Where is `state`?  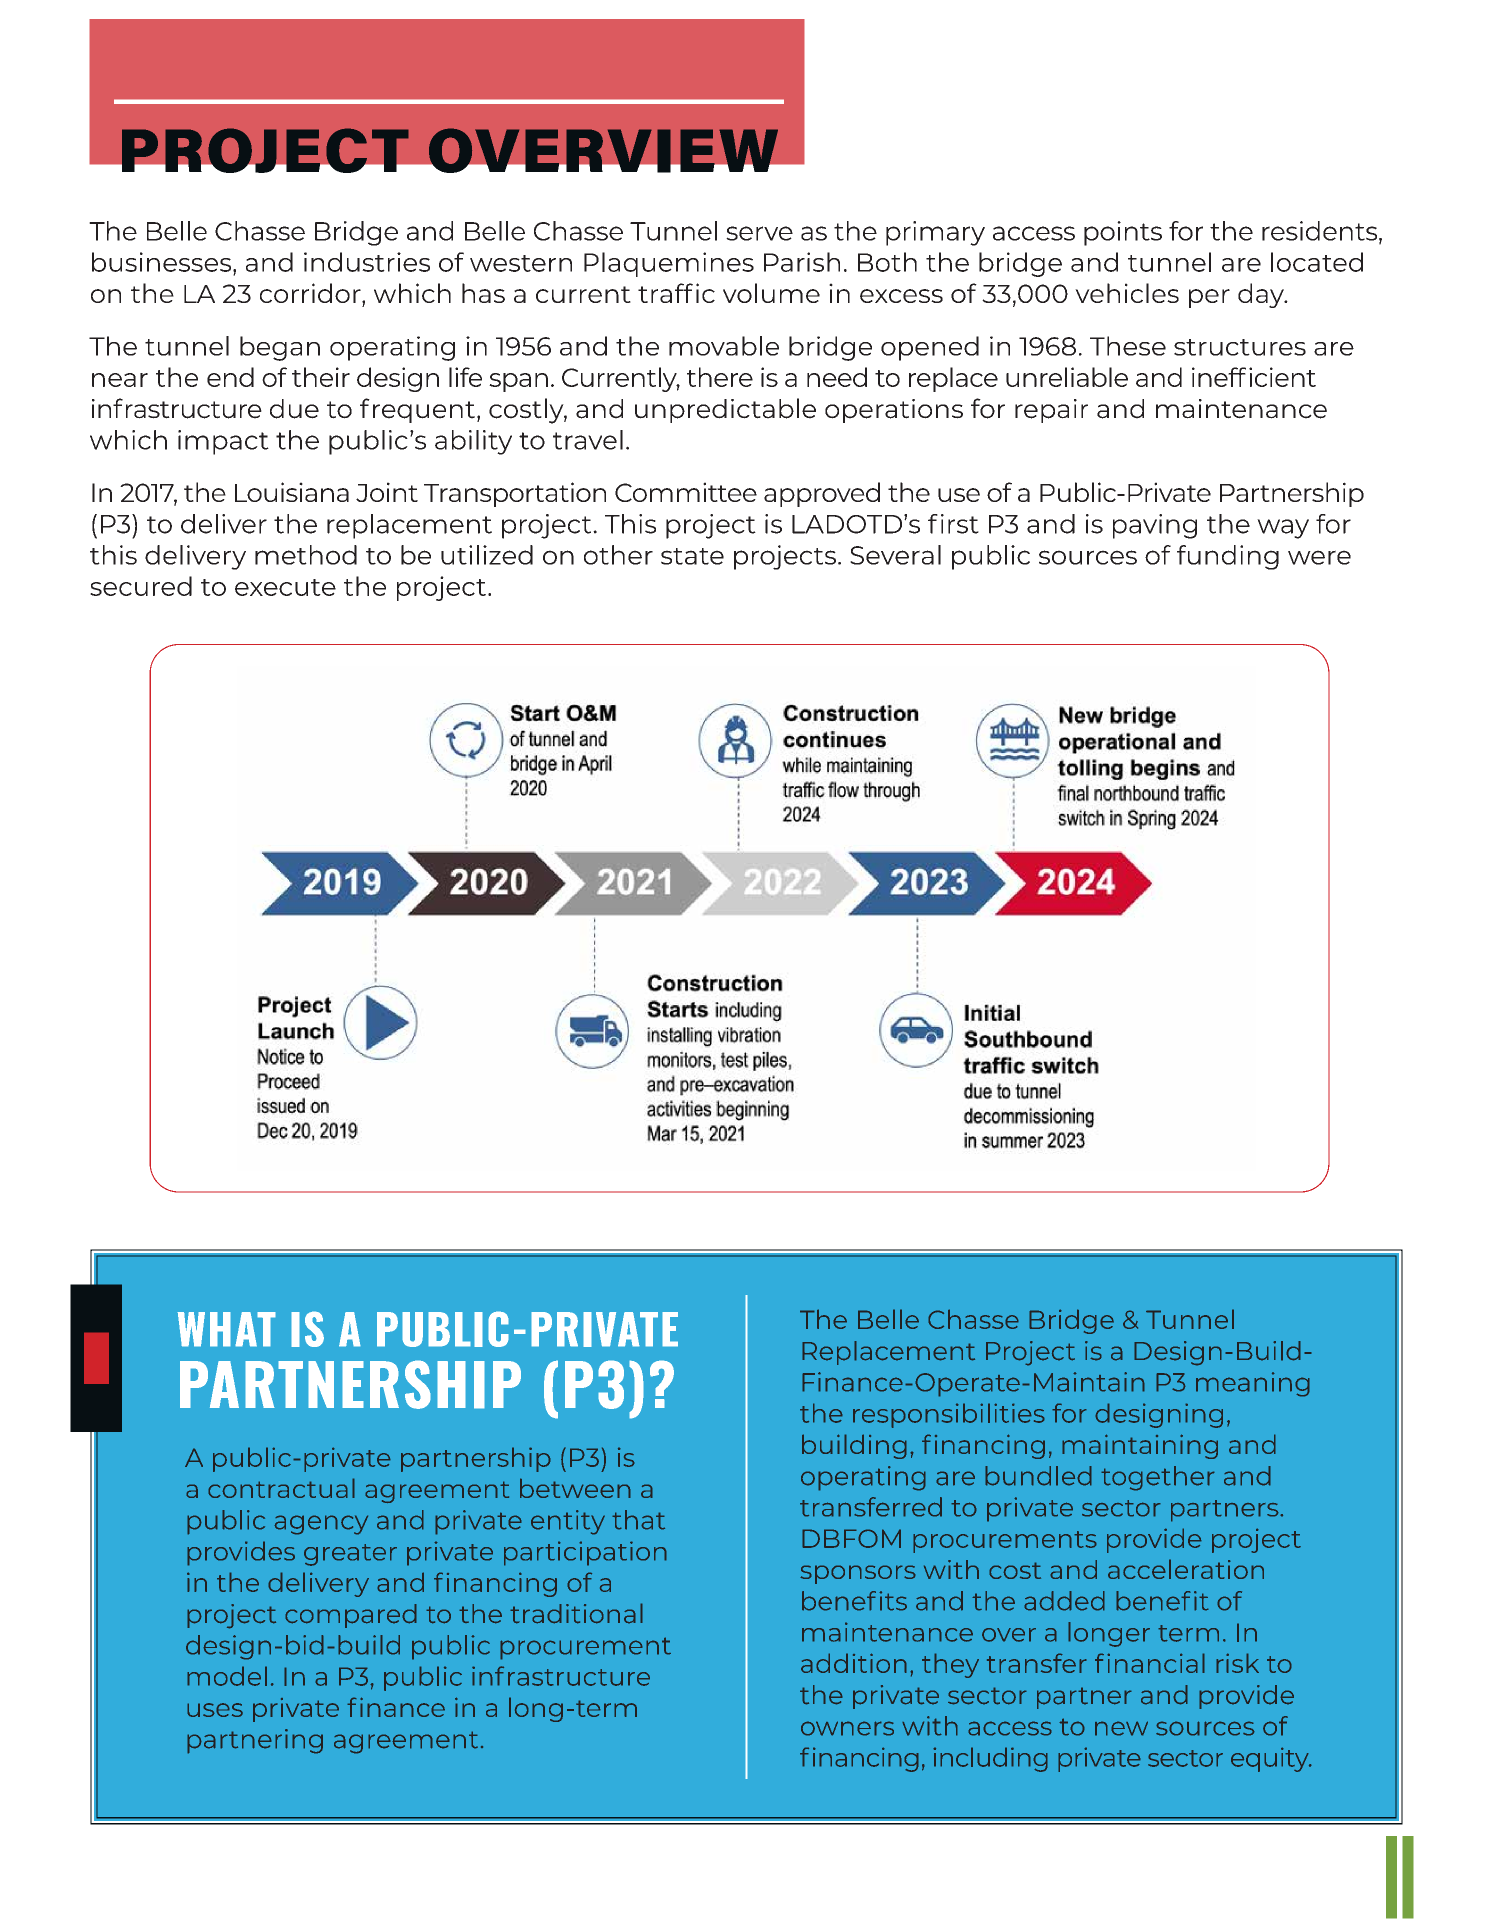
state is located at coordinates (692, 556).
